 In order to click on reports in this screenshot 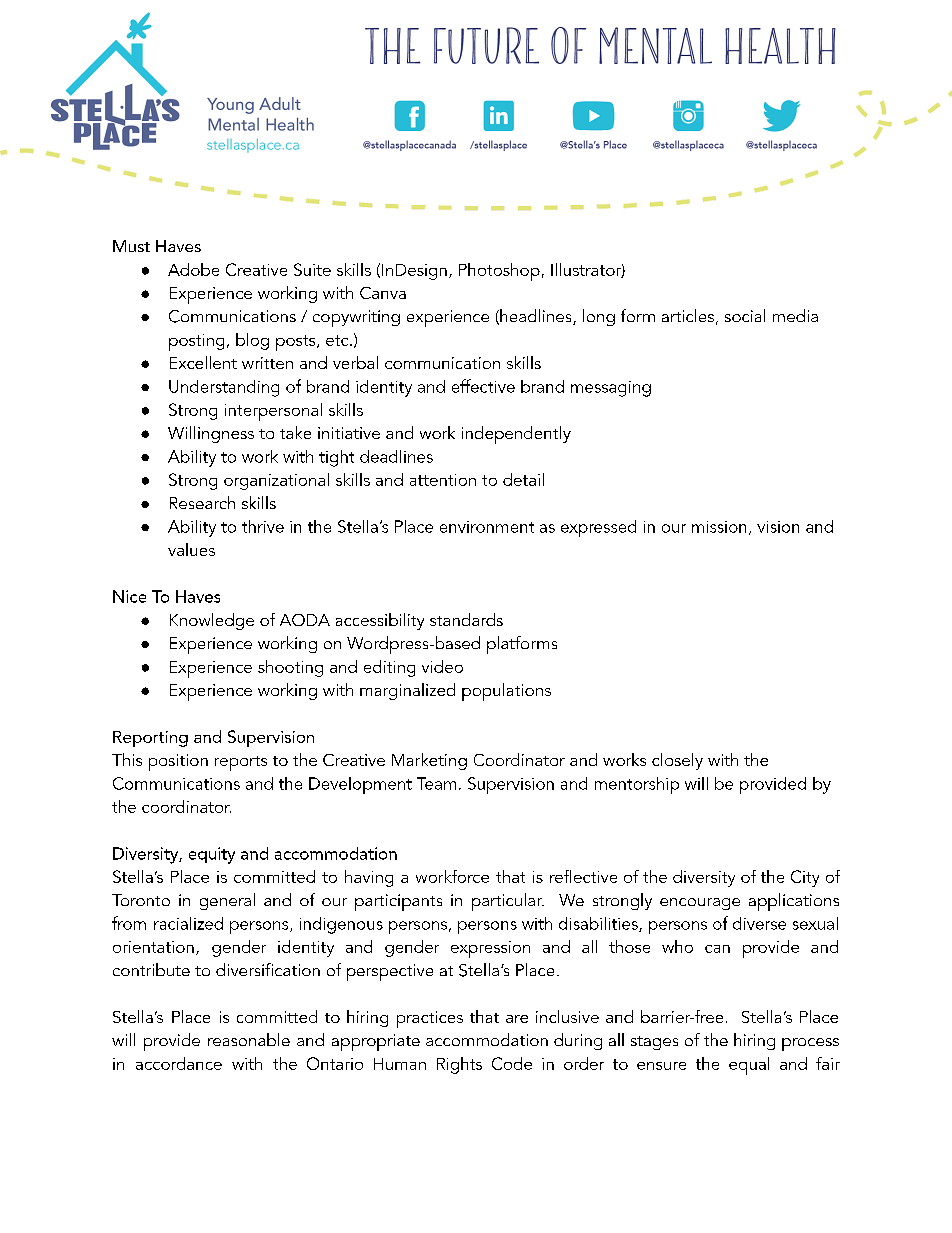, I will do `click(241, 763)`.
